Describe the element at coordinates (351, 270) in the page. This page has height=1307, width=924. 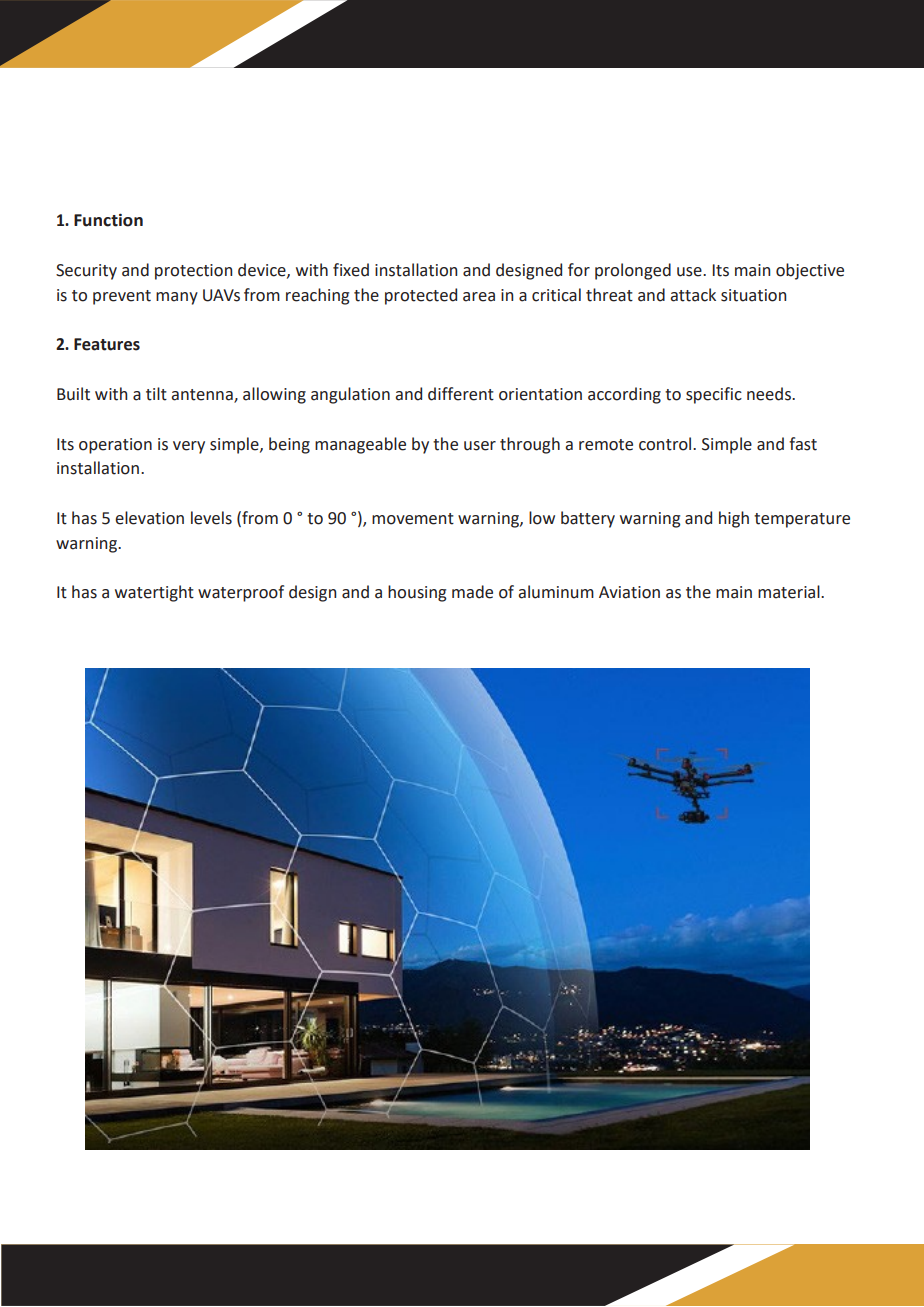
I see `fixed` at that location.
